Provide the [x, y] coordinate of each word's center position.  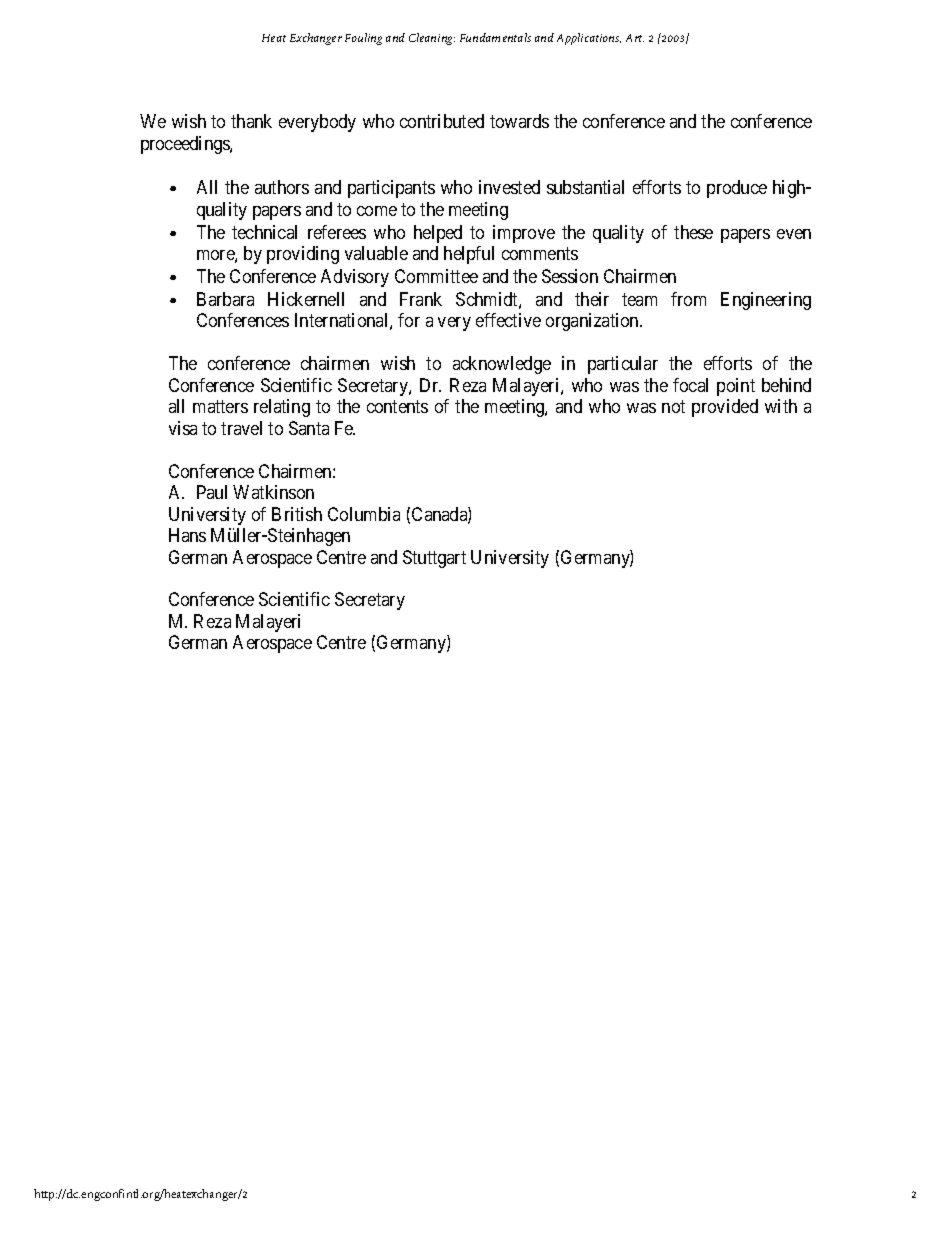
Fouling [363, 39]
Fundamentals [495, 37]
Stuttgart [434, 559]
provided [725, 408]
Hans [187, 535]
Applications [589, 39]
